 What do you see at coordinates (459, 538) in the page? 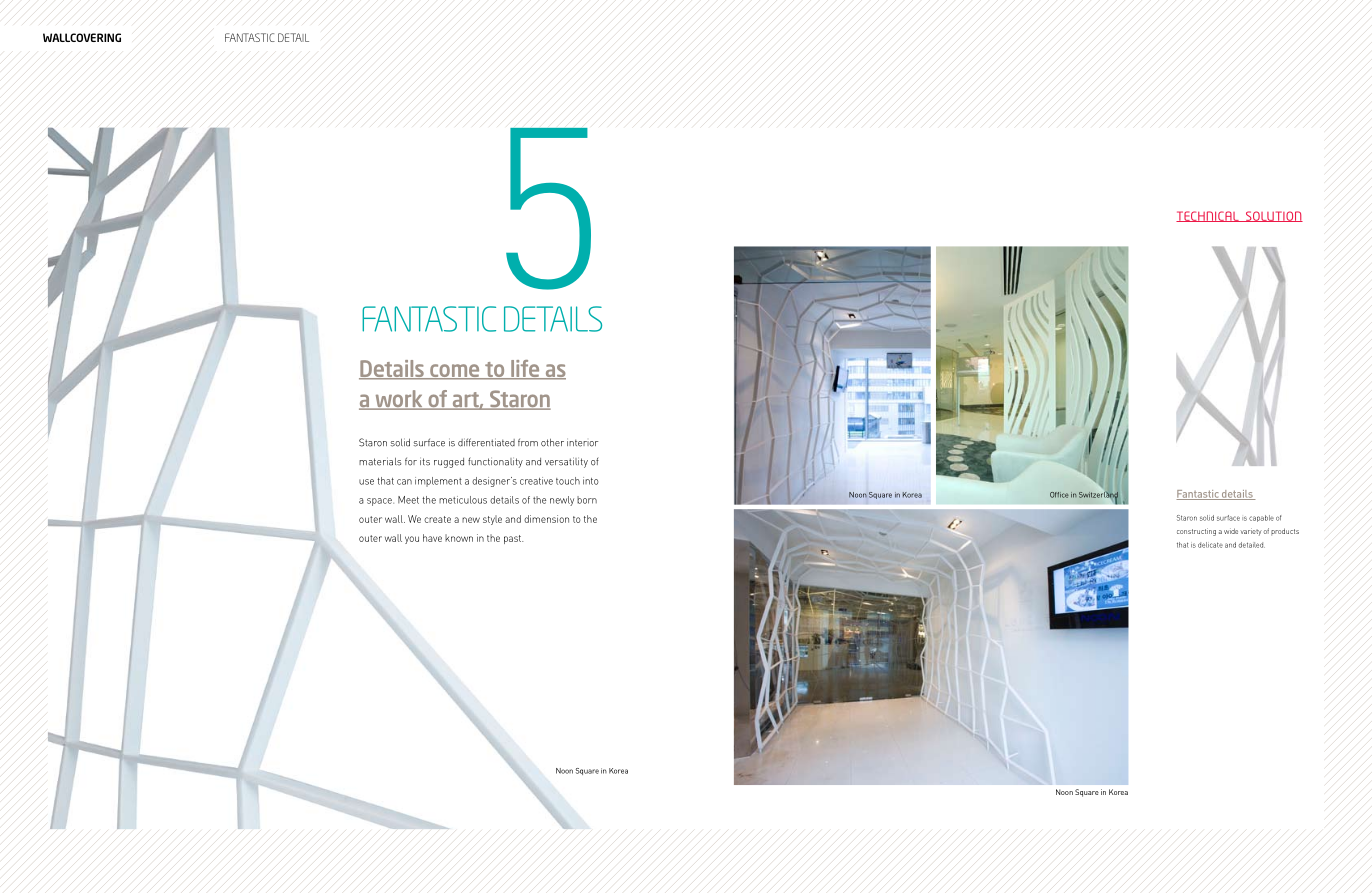
I see `known` at bounding box center [459, 538].
